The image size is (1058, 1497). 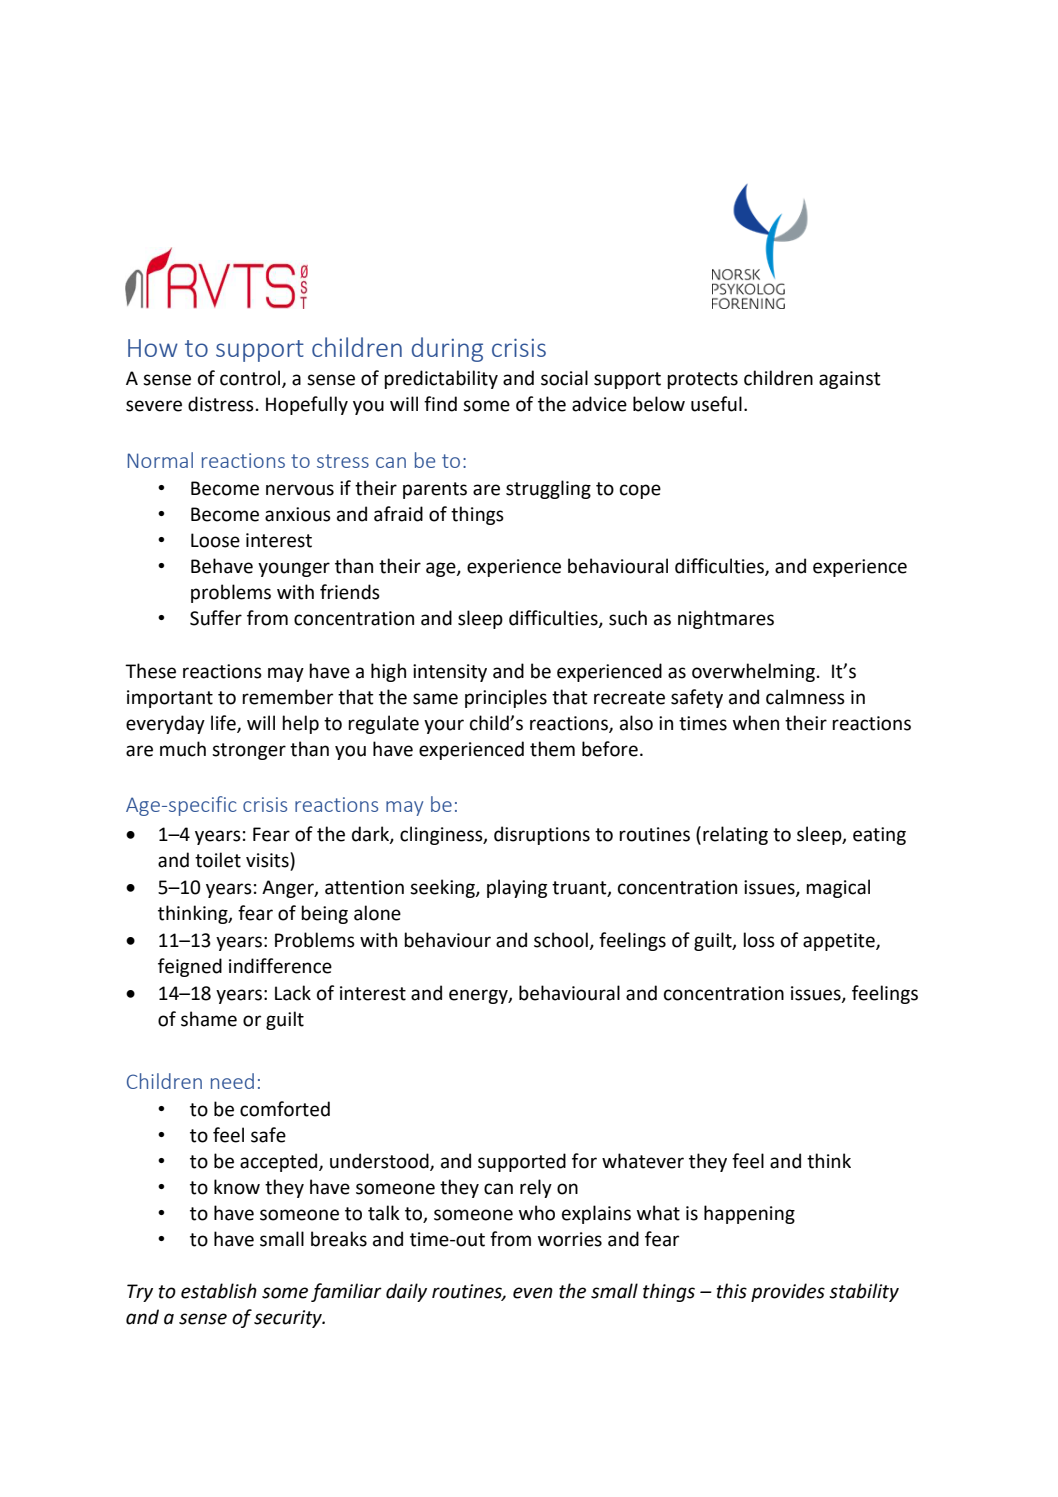 What do you see at coordinates (219, 1291) in the screenshot?
I see `establish` at bounding box center [219, 1291].
